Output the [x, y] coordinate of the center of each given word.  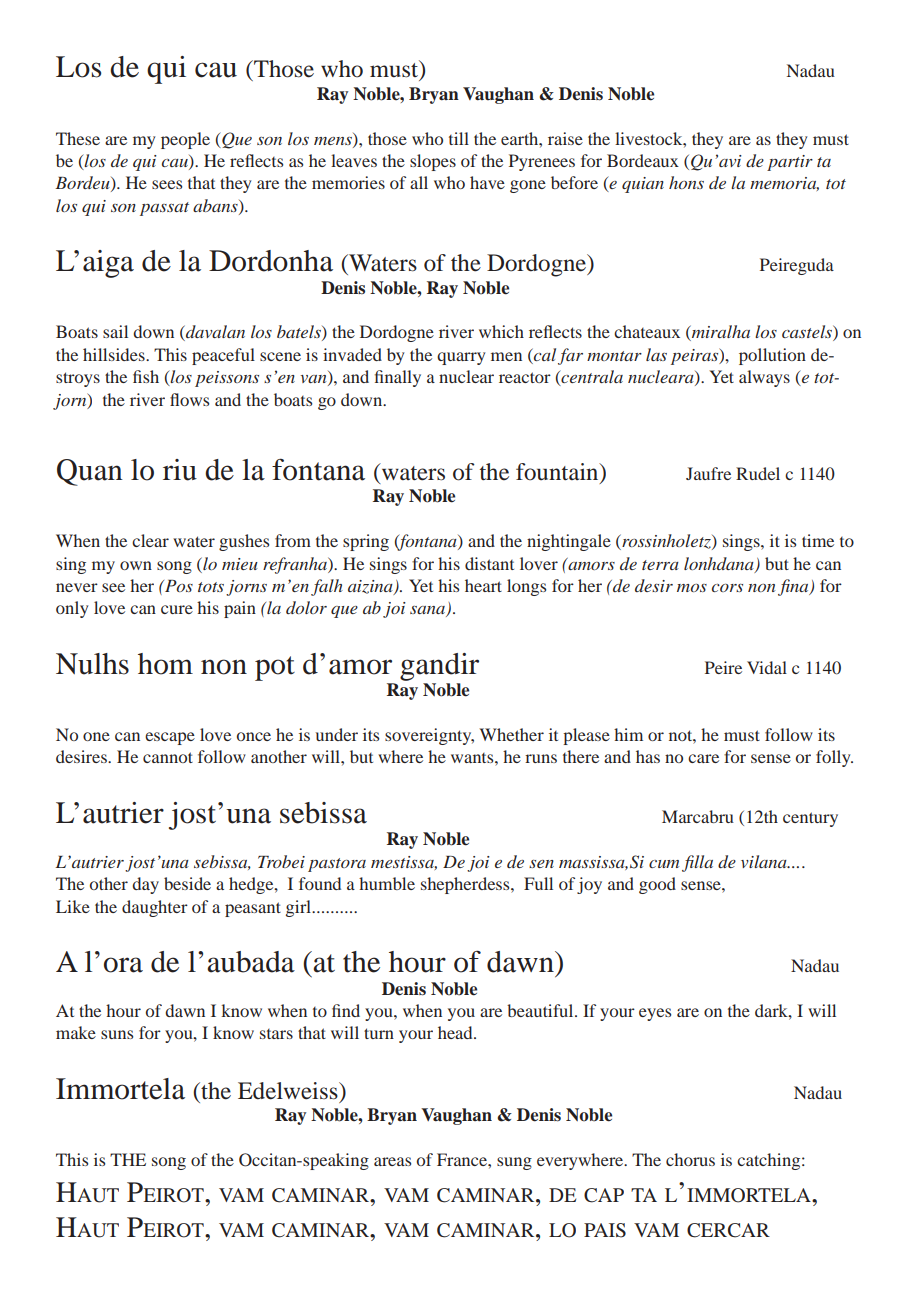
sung [514, 1163]
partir [790, 163]
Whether [511, 734]
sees [167, 184]
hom [165, 664]
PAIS [605, 1230]
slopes [433, 162]
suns [117, 1034]
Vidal [767, 667]
